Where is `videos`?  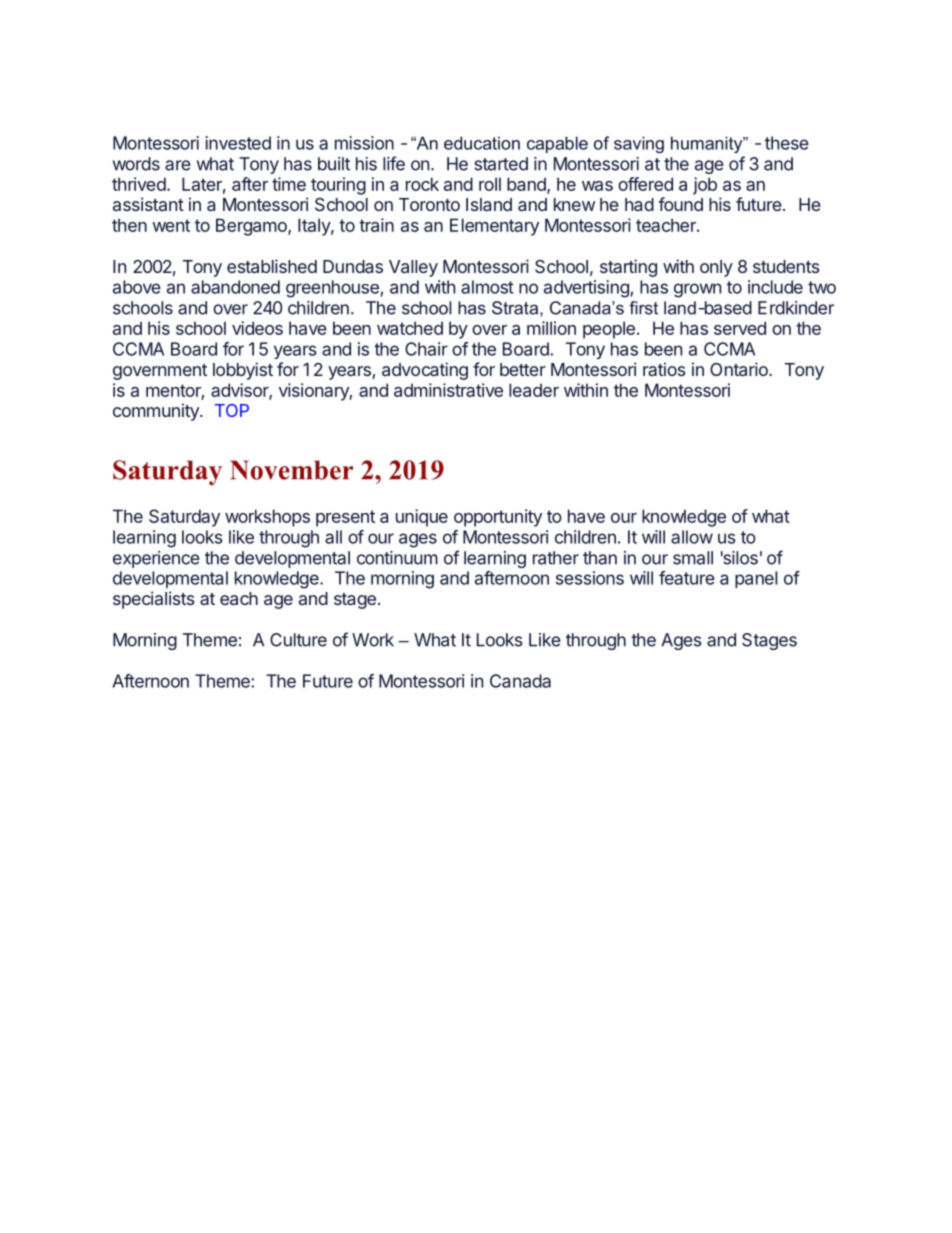 videos is located at coordinates (257, 328).
